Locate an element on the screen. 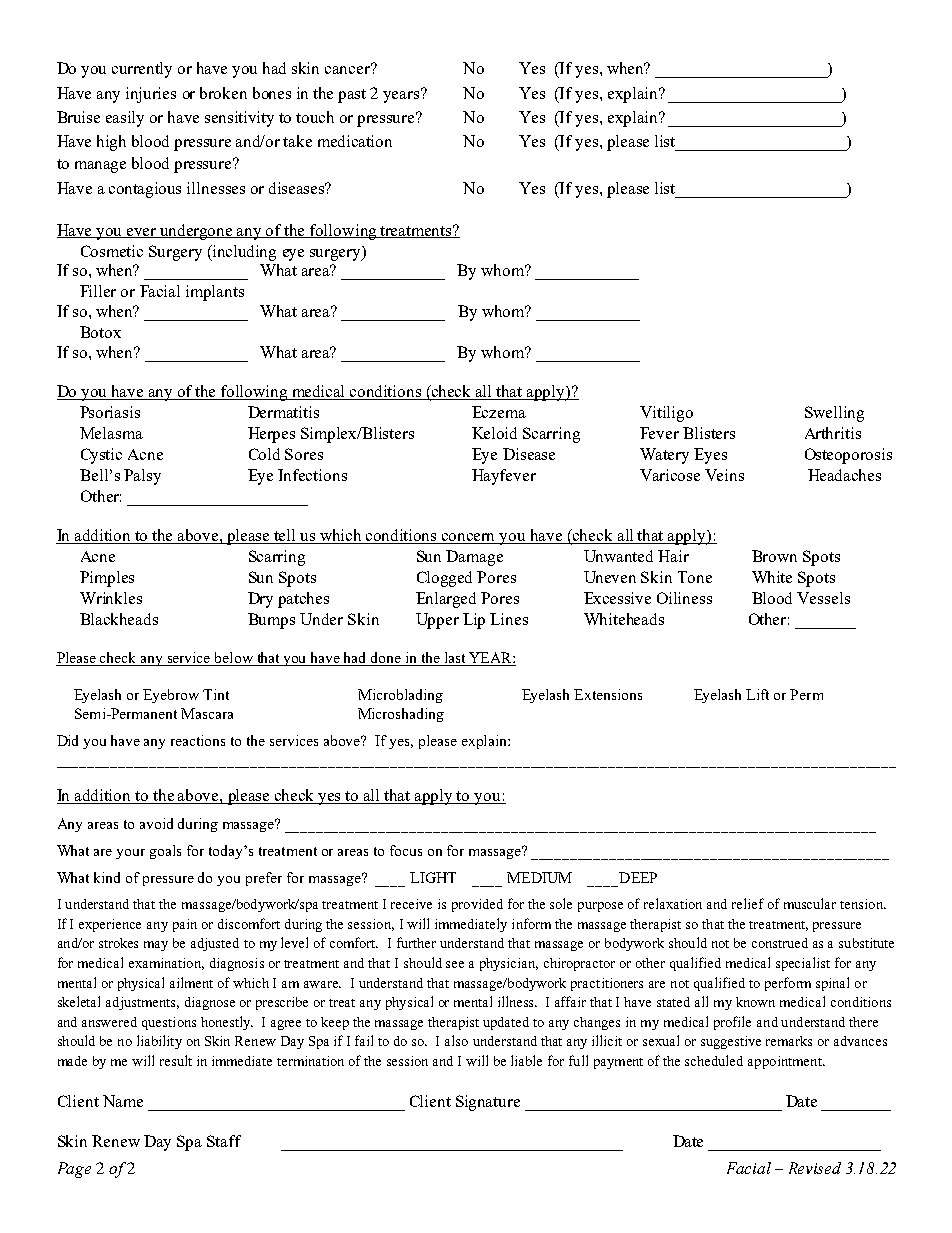 The width and height of the screenshot is (952, 1233). Blackheads is located at coordinates (119, 619).
